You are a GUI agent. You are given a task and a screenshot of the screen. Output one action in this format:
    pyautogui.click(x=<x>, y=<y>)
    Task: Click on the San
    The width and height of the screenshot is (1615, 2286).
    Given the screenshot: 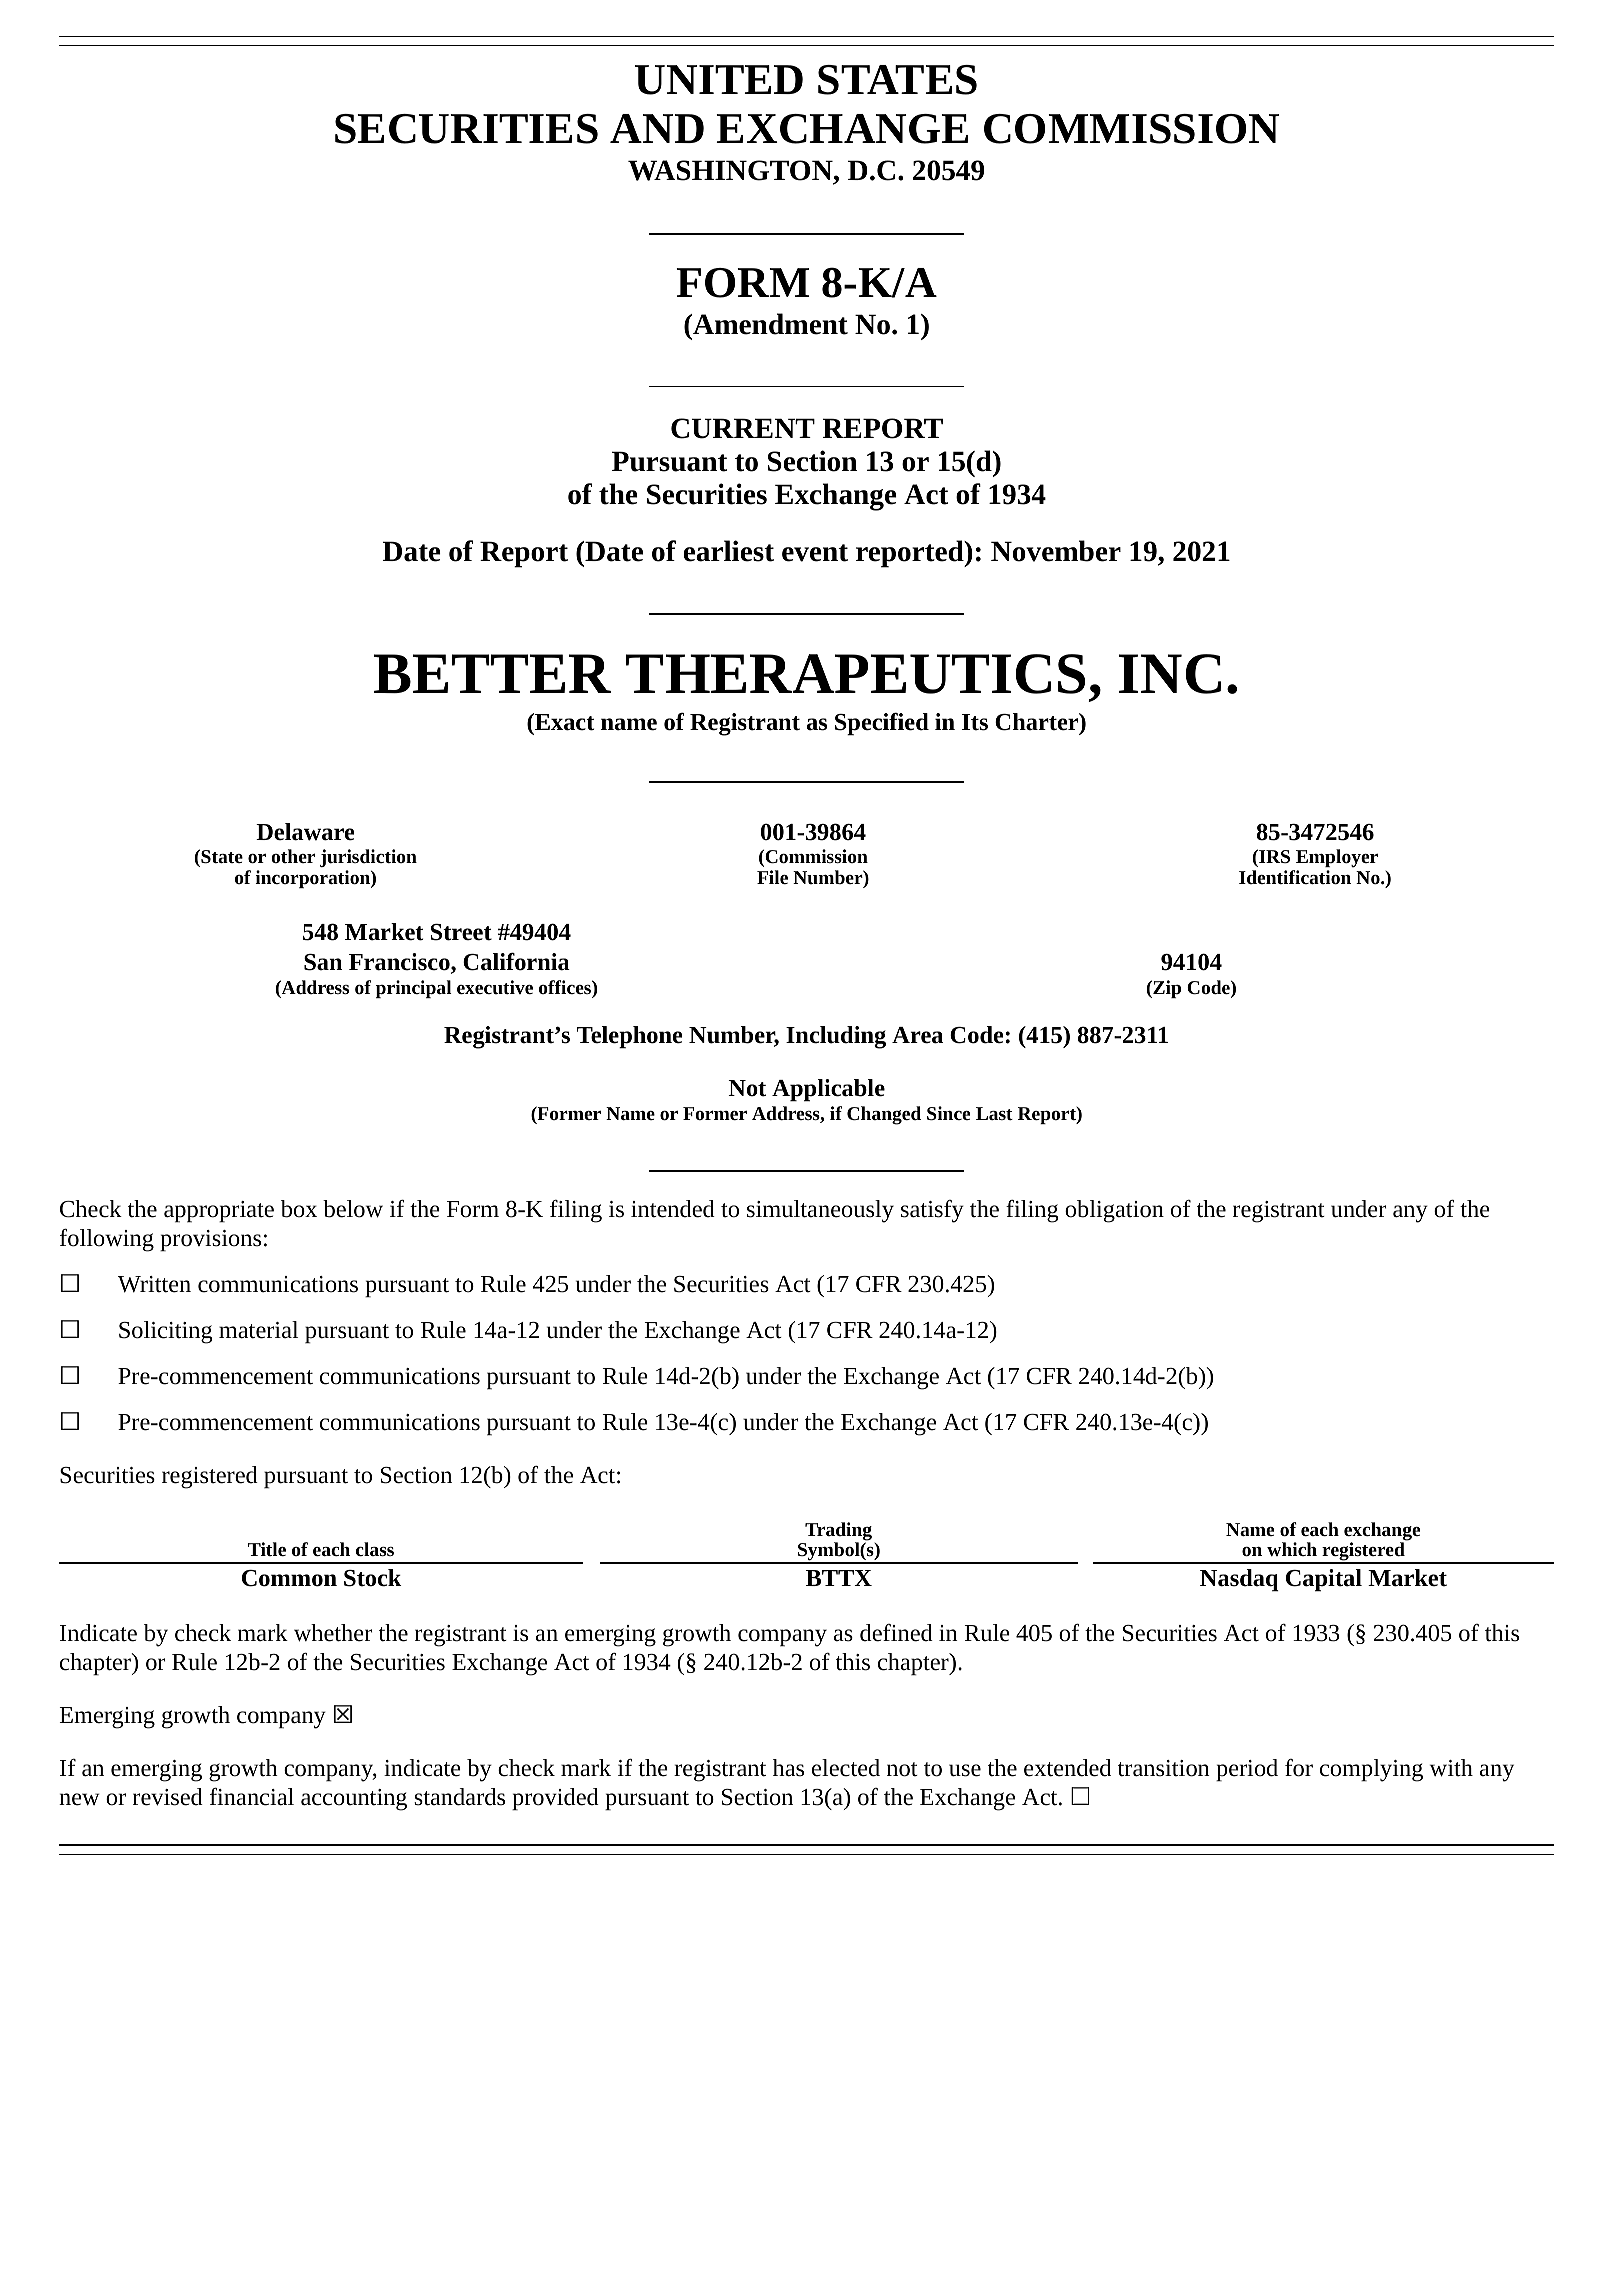 What is the action you would take?
    pyautogui.click(x=323, y=962)
